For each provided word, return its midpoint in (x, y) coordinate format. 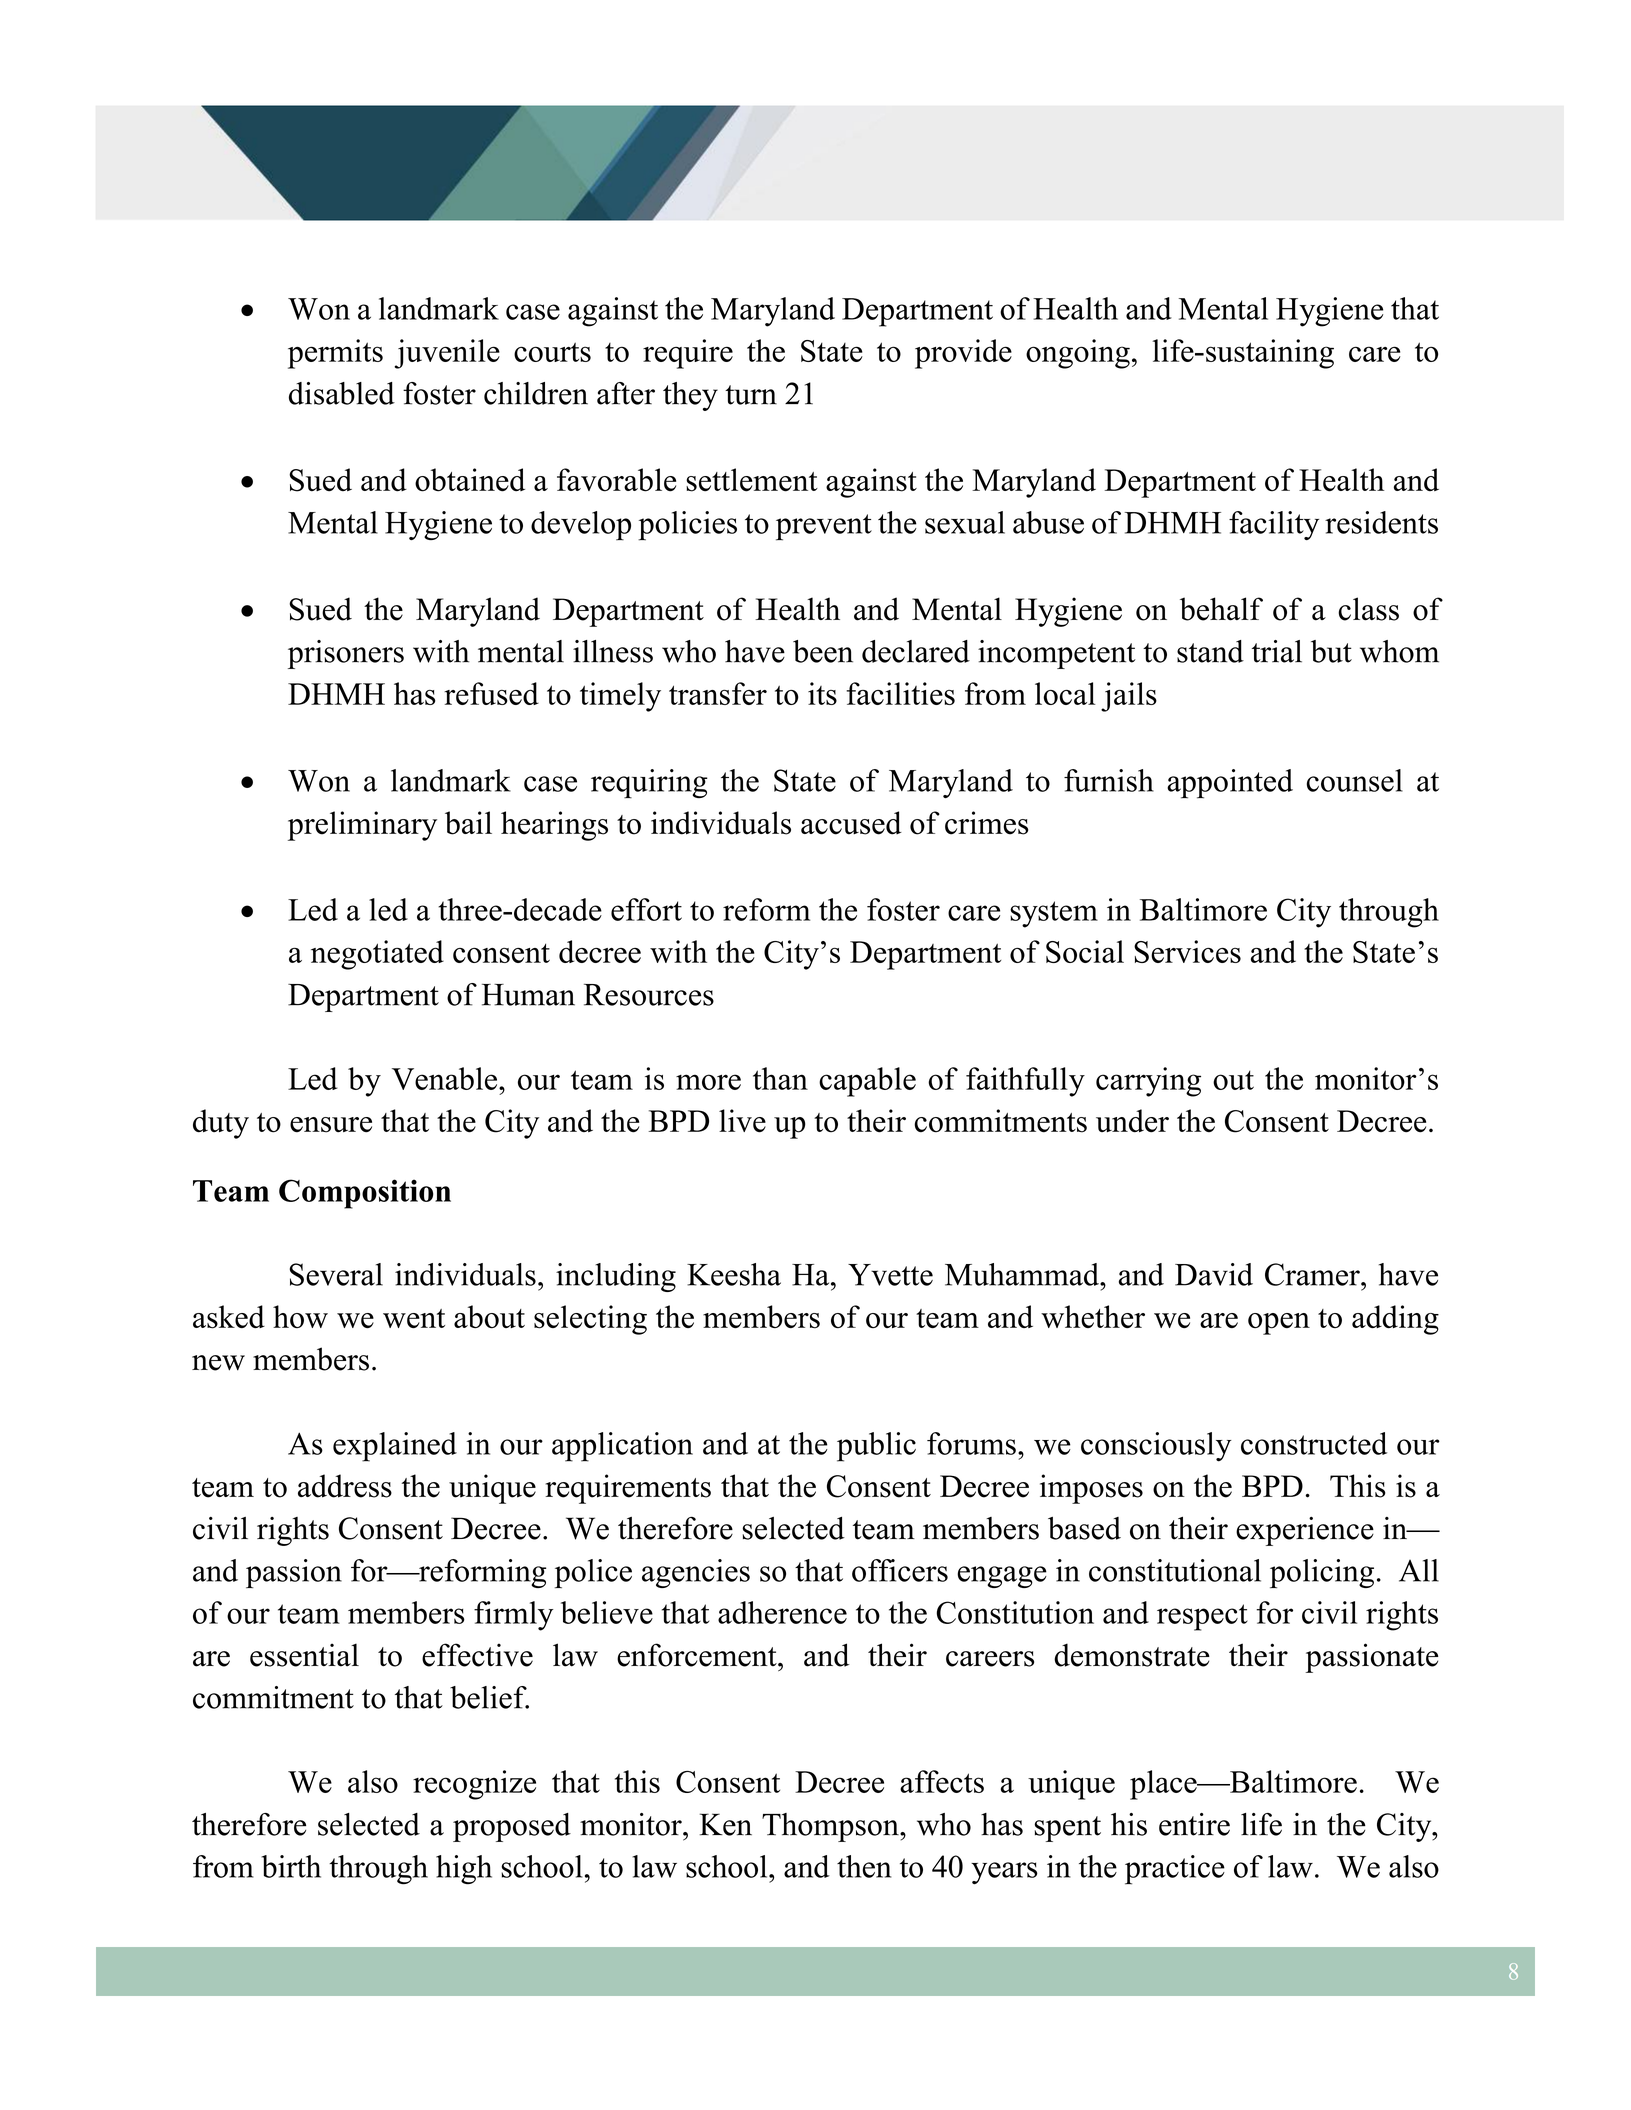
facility (1274, 525)
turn (751, 395)
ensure (331, 1125)
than (780, 1078)
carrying (1148, 1082)
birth (291, 1866)
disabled (342, 393)
